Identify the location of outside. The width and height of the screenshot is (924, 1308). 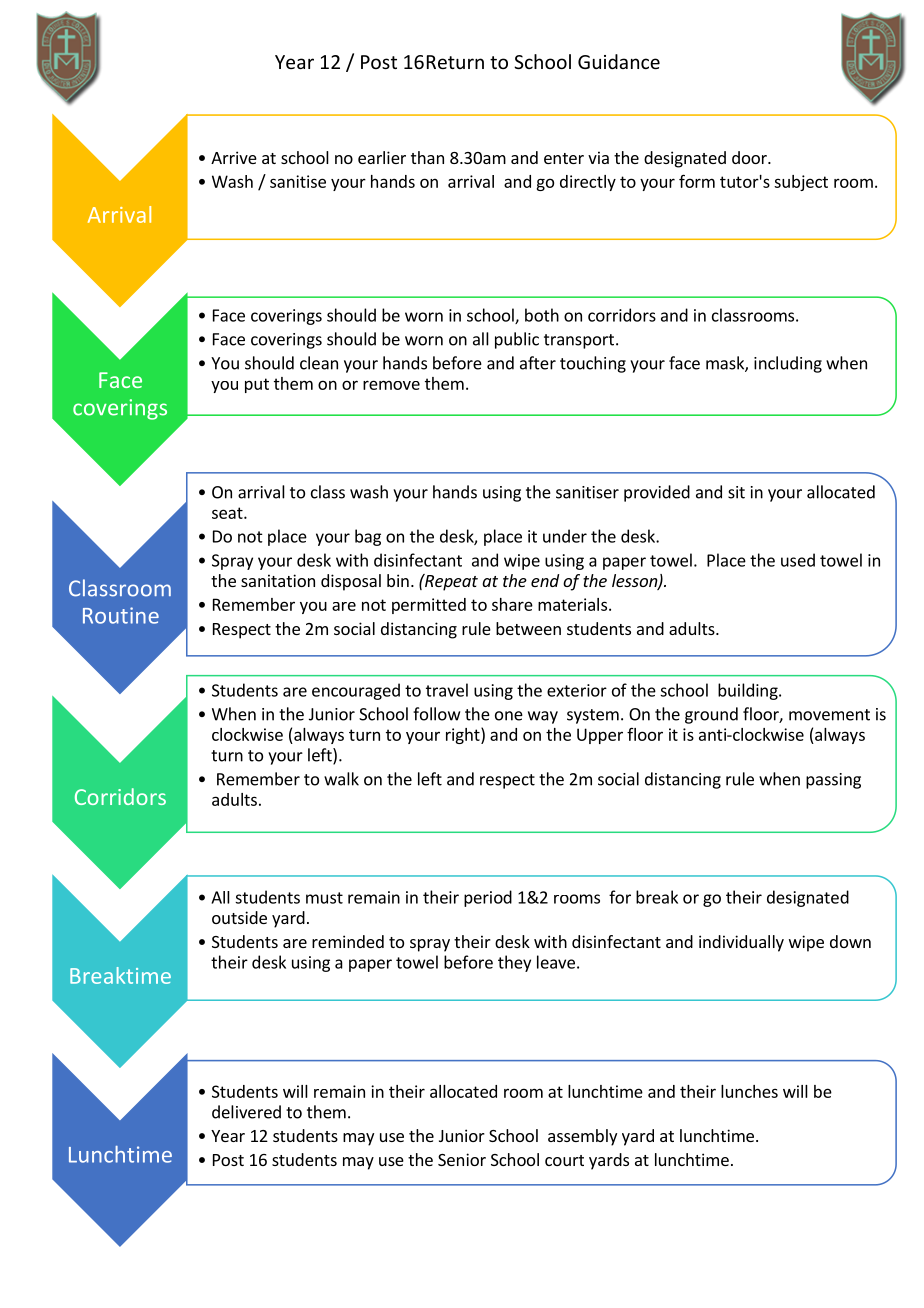
(239, 917).
